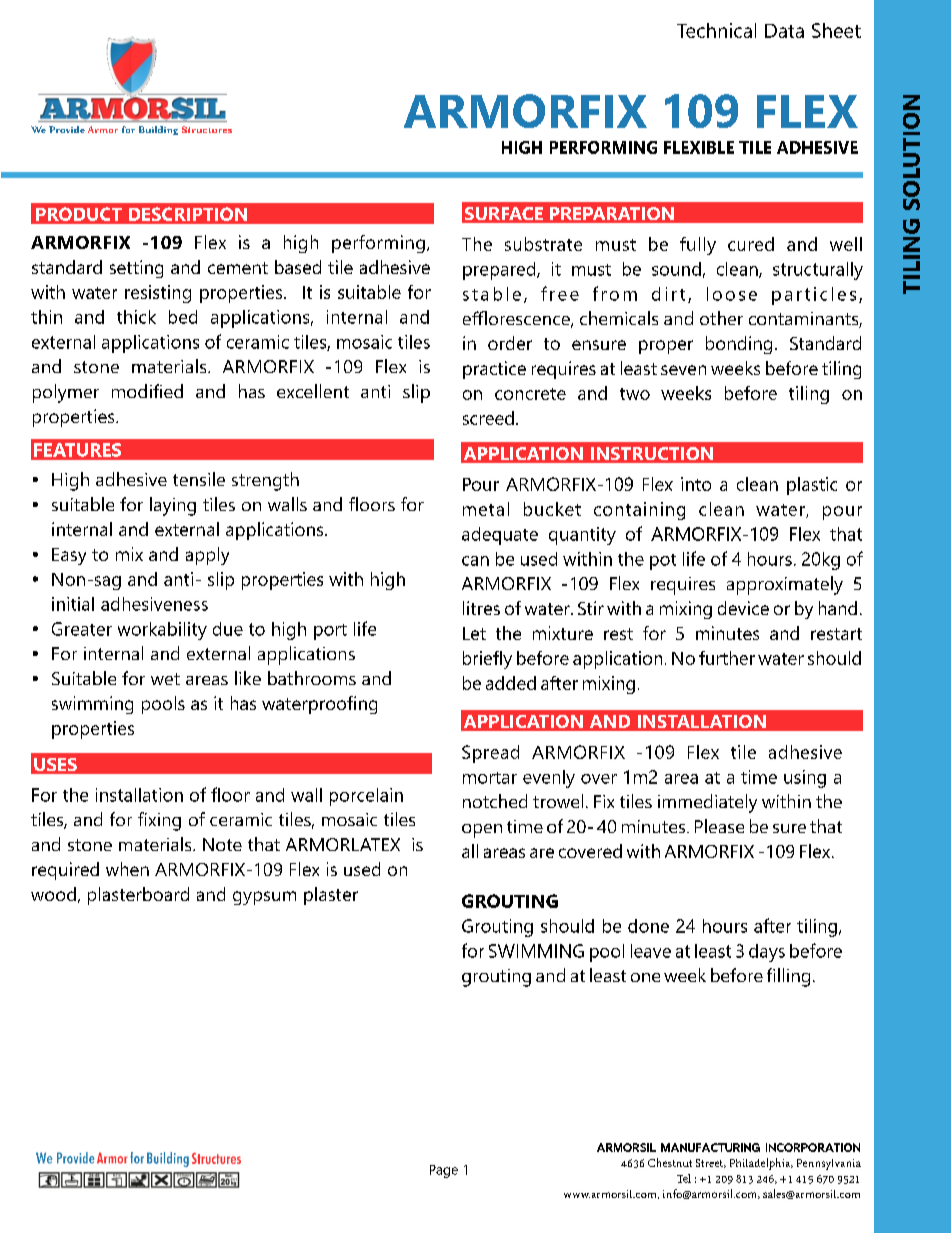  Describe the element at coordinates (784, 31) in the document. I see `Data` at that location.
